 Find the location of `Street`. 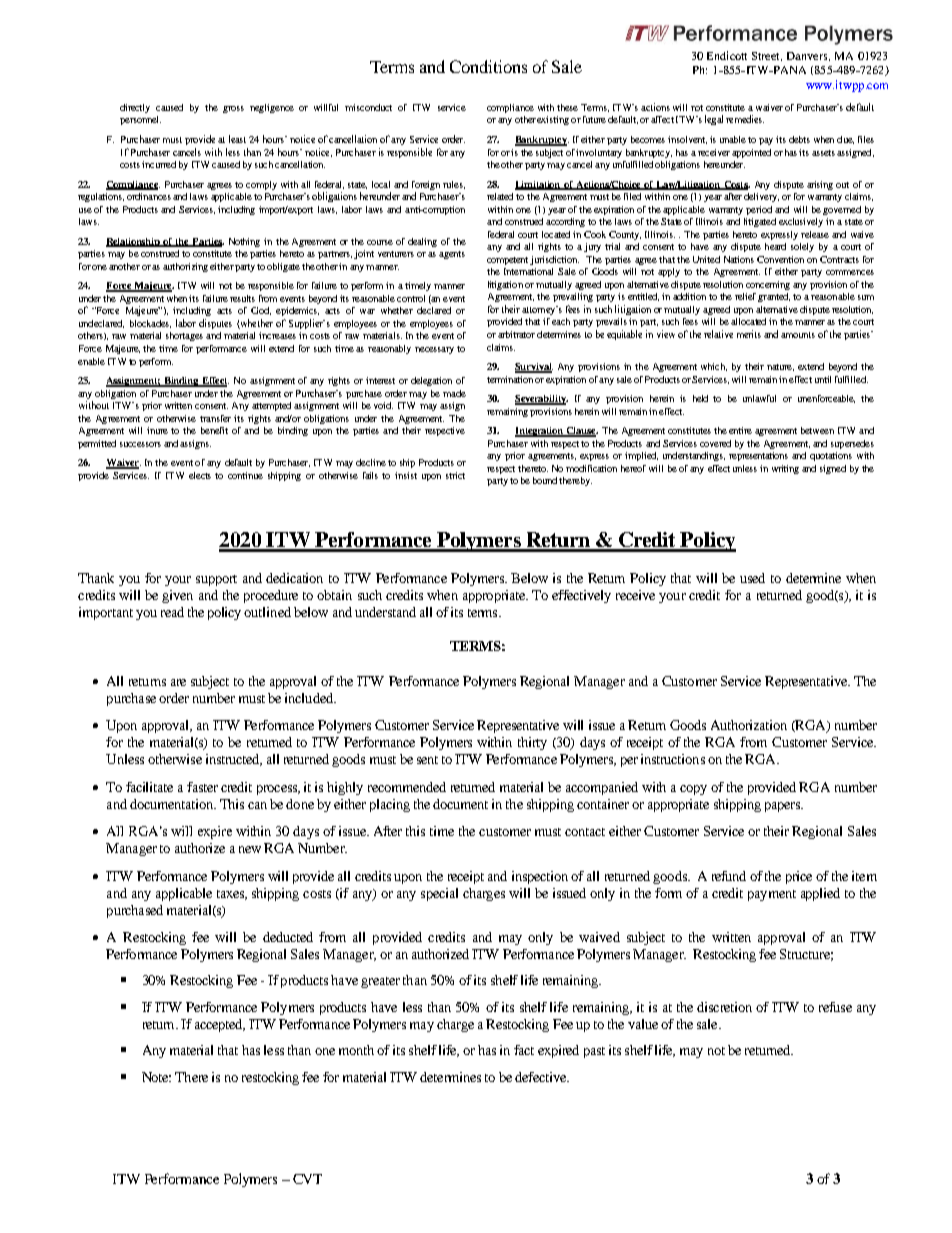

Street is located at coordinates (767, 56).
